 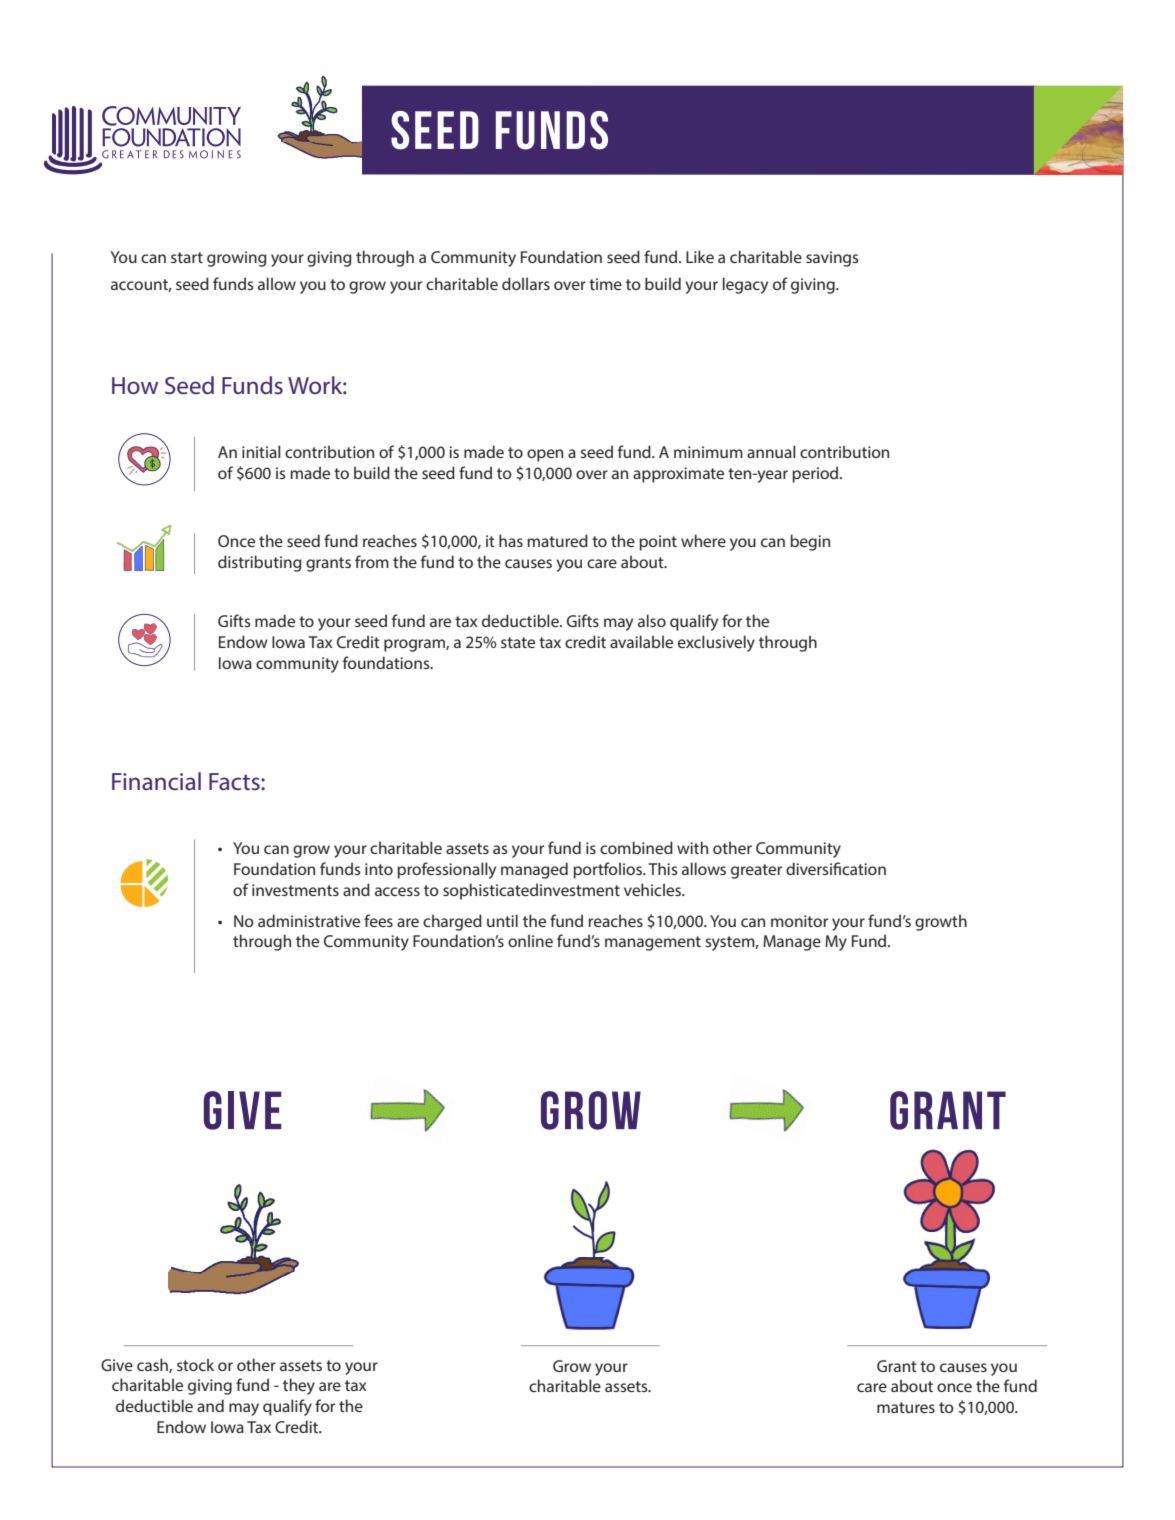 What do you see at coordinates (235, 782) in the screenshot?
I see `Facts` at bounding box center [235, 782].
